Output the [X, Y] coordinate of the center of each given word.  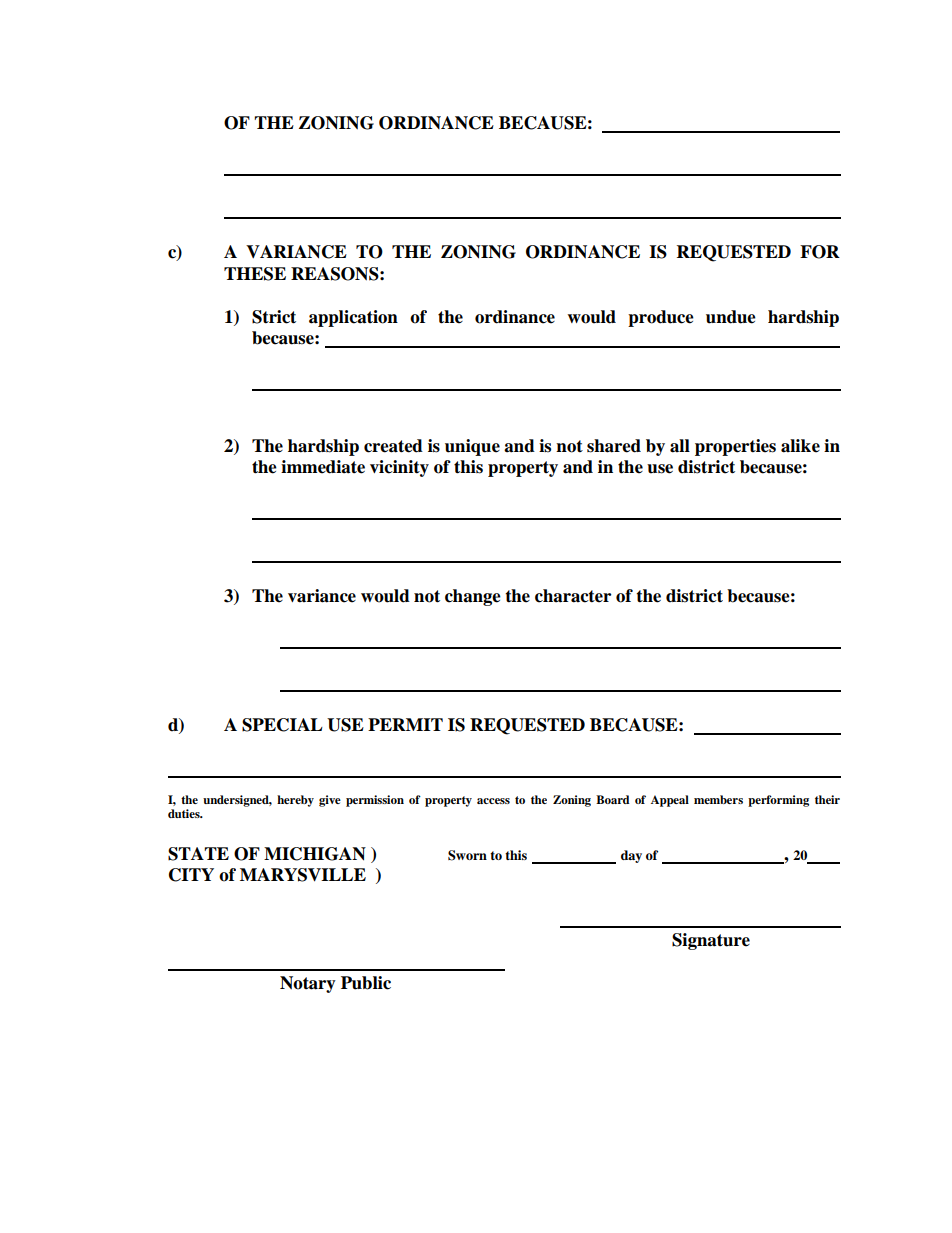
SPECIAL [282, 725]
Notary [308, 984]
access [493, 801]
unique [472, 447]
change [473, 597]
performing [778, 801]
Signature [711, 941]
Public [366, 983]
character [573, 596]
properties [735, 447]
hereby [295, 801]
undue [731, 317]
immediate [323, 467]
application [353, 318]
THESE [255, 274]
